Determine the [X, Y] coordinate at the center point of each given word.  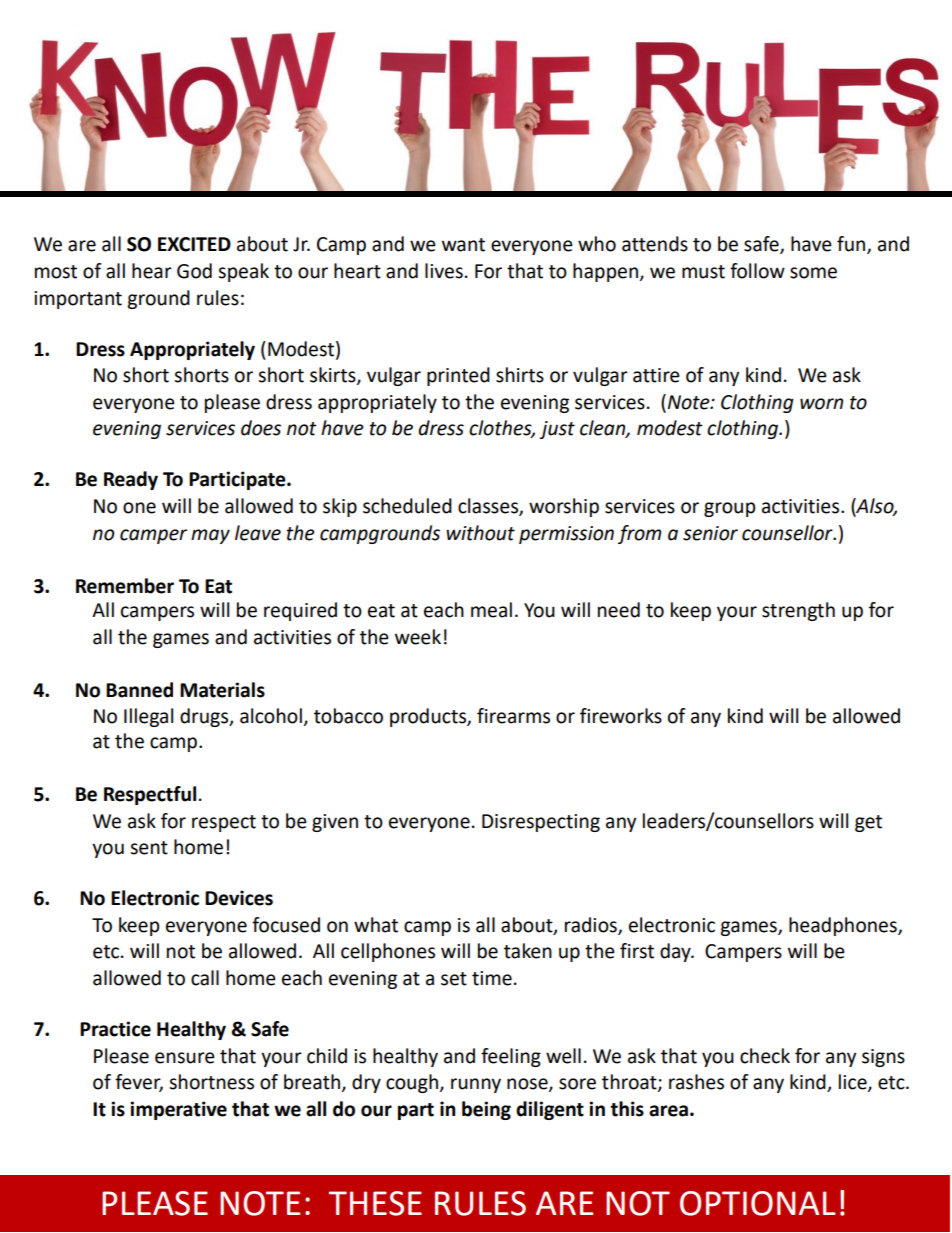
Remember [125, 586]
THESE [375, 1203]
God [194, 271]
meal [491, 610]
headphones [844, 926]
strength [798, 611]
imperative [178, 1110]
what [376, 925]
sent [149, 848]
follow [757, 271]
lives [444, 271]
